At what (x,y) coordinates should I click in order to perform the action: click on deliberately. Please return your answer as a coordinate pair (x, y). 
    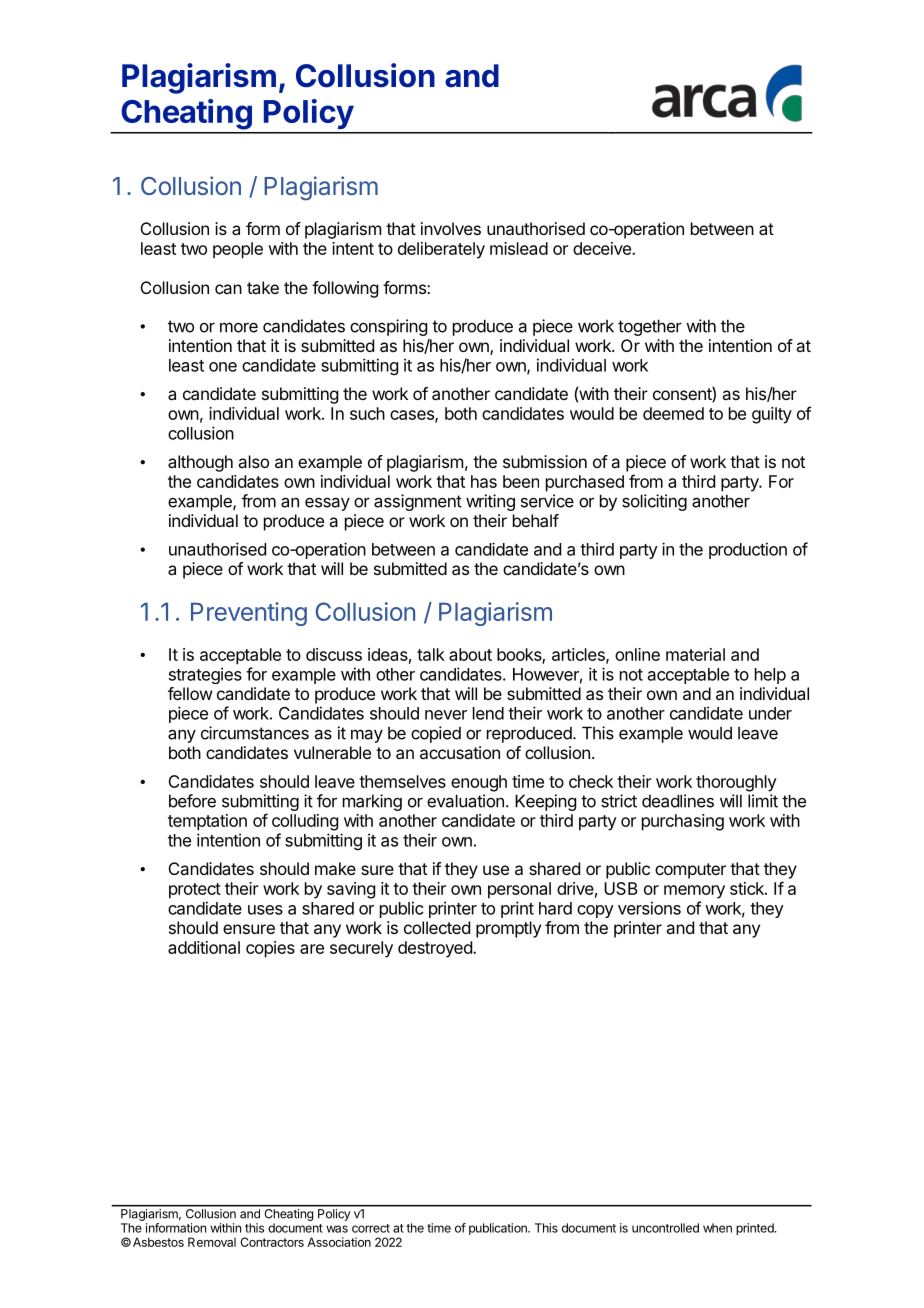
    Looking at the image, I should click on (441, 250).
